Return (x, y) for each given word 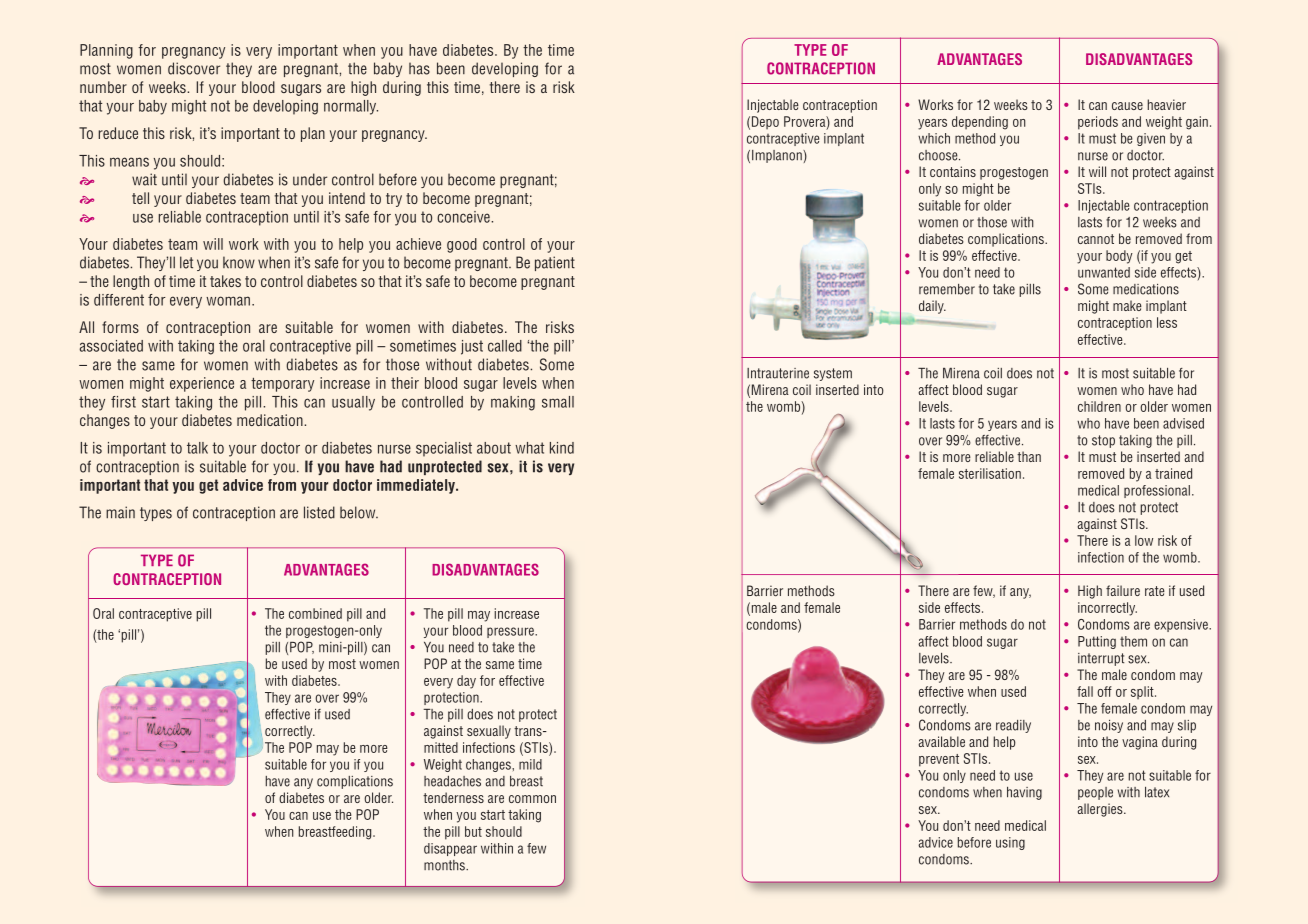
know (239, 262)
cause (1127, 106)
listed (319, 512)
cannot (1096, 239)
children (1099, 406)
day (466, 682)
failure (1123, 590)
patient (555, 263)
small (558, 402)
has (419, 68)
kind (562, 448)
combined (315, 613)
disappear (450, 849)
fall (1085, 691)
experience (202, 384)
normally (351, 107)
